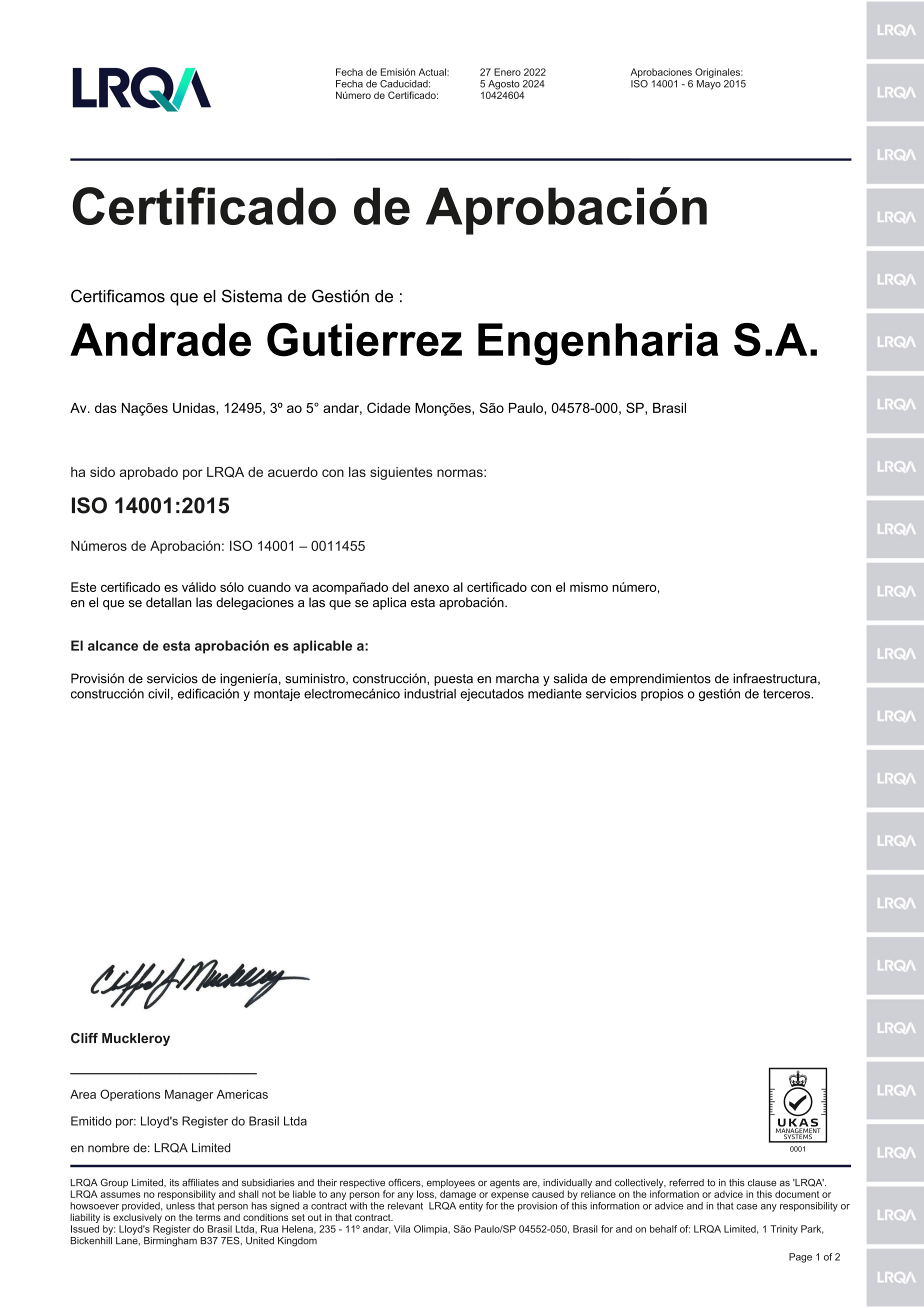 This document has height=1308, width=924. Describe the element at coordinates (364, 340) in the document. I see `Gutierrez` at that location.
